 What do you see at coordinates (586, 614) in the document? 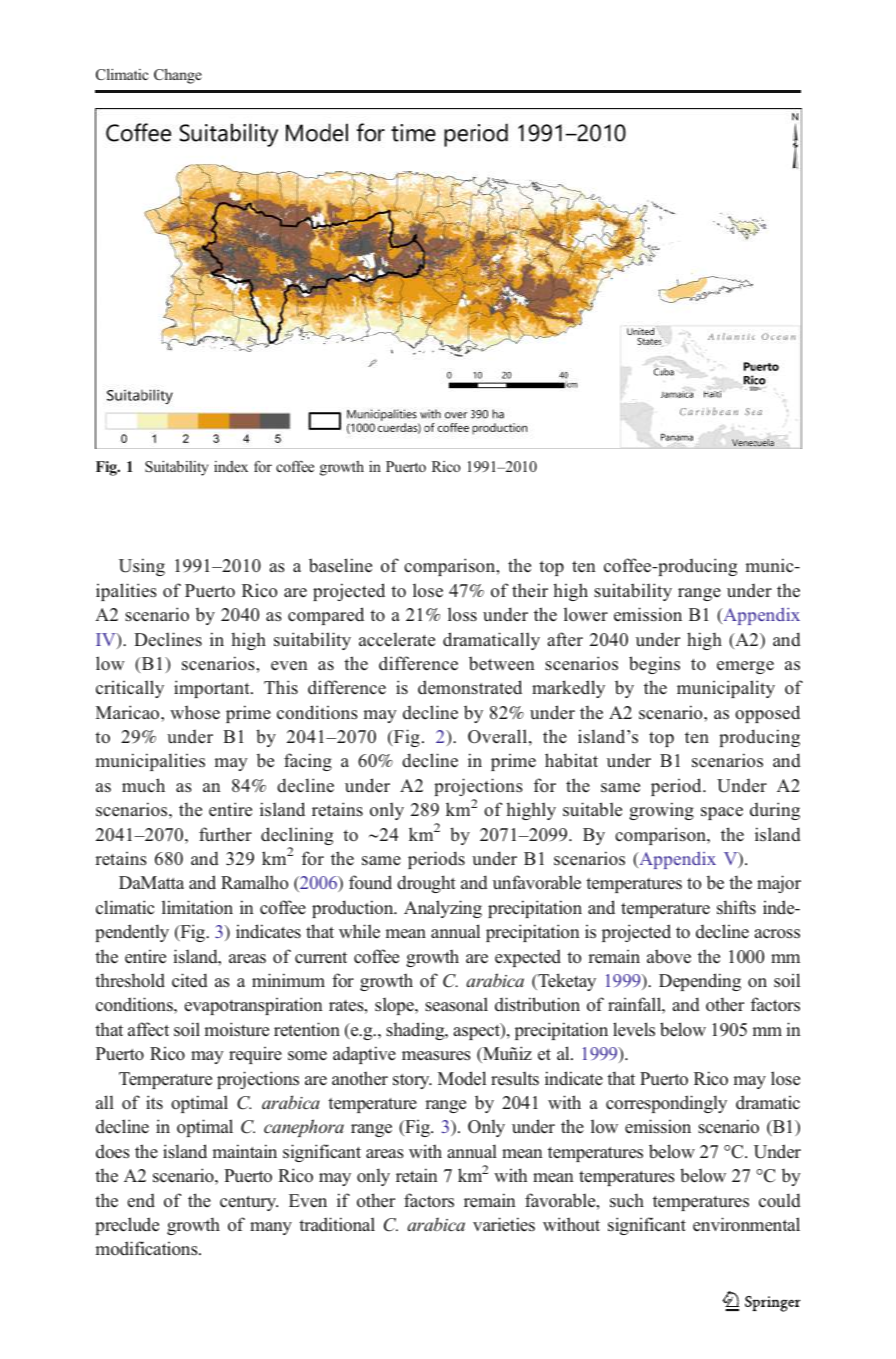
I see `lower` at bounding box center [586, 614].
